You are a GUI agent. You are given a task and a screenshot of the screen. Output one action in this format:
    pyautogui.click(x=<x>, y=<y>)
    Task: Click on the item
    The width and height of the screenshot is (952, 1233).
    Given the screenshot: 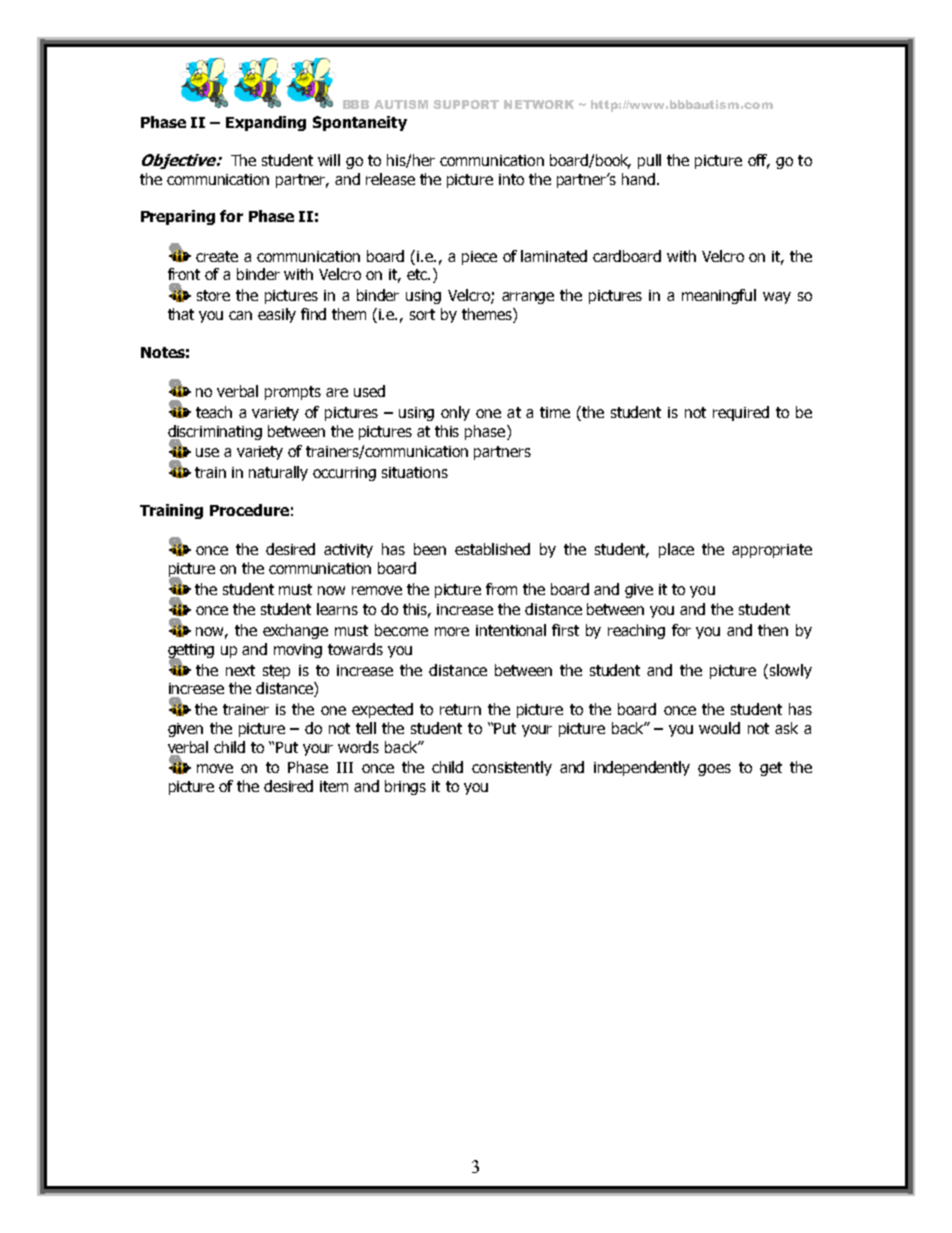 What is the action you would take?
    pyautogui.click(x=334, y=786)
